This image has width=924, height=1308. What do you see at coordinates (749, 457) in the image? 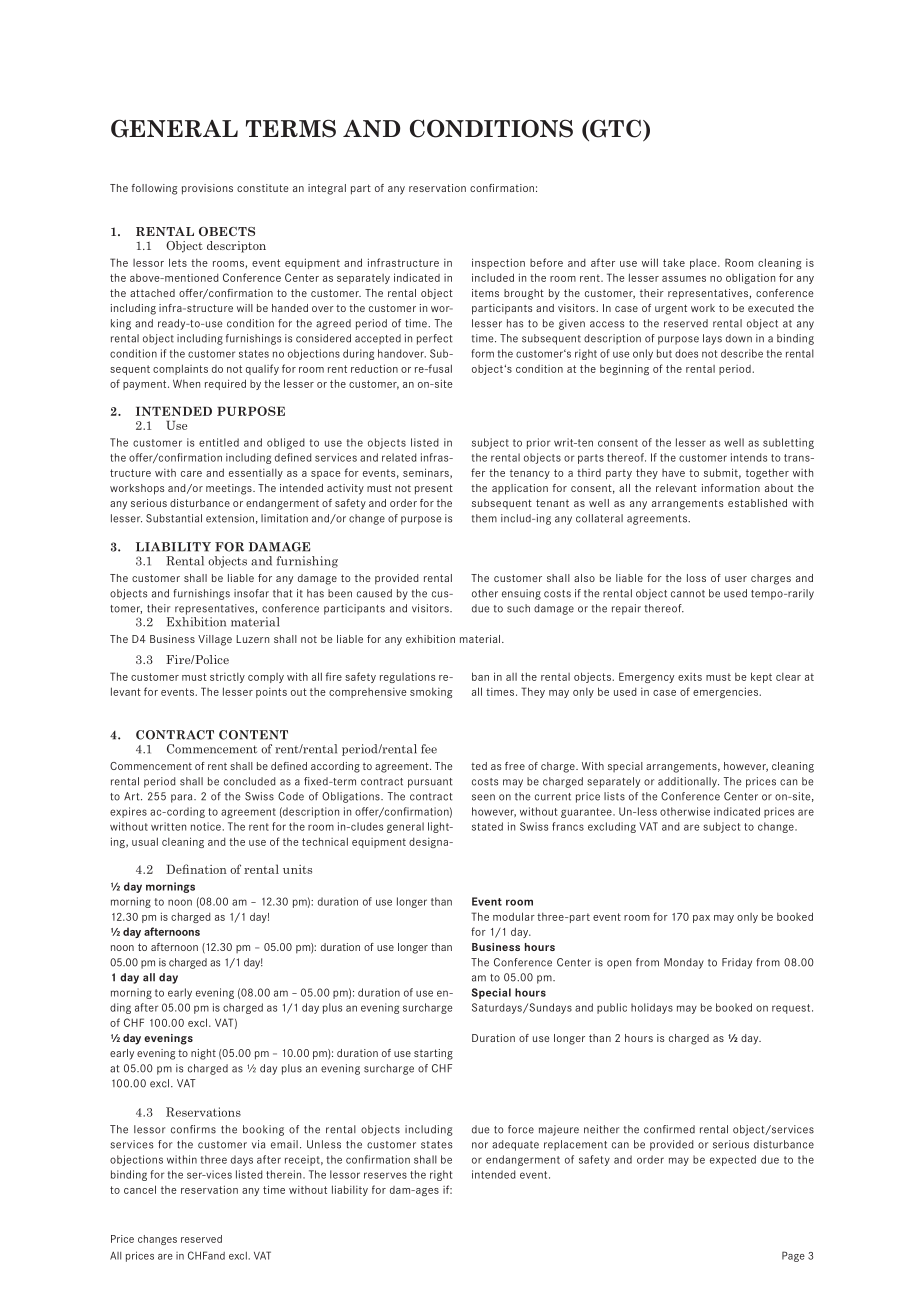
I see `intends` at bounding box center [749, 457].
